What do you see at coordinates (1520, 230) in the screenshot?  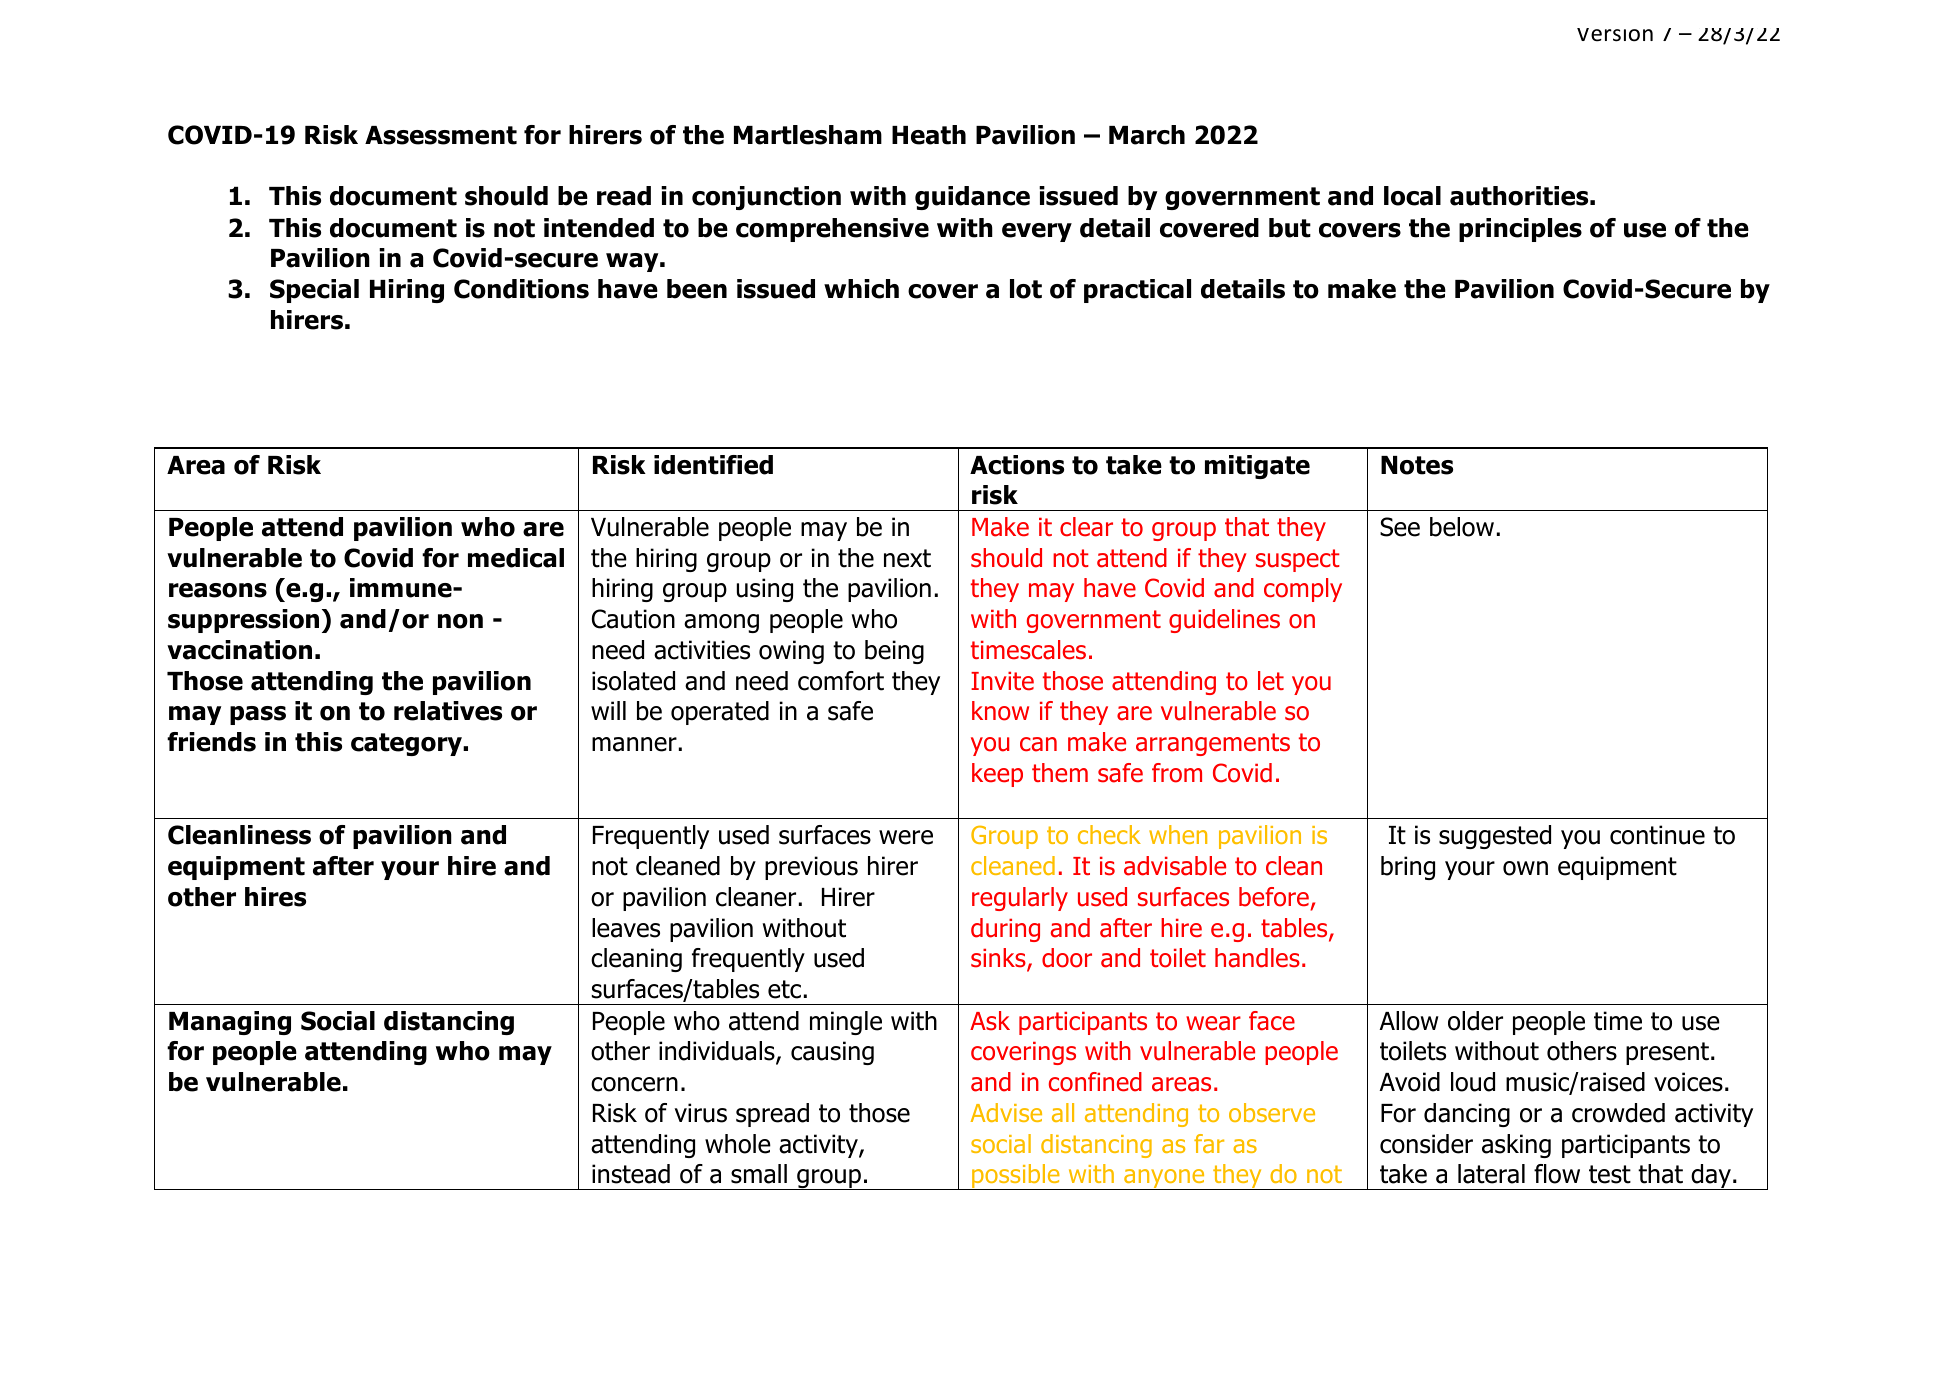 I see `principles` at bounding box center [1520, 230].
